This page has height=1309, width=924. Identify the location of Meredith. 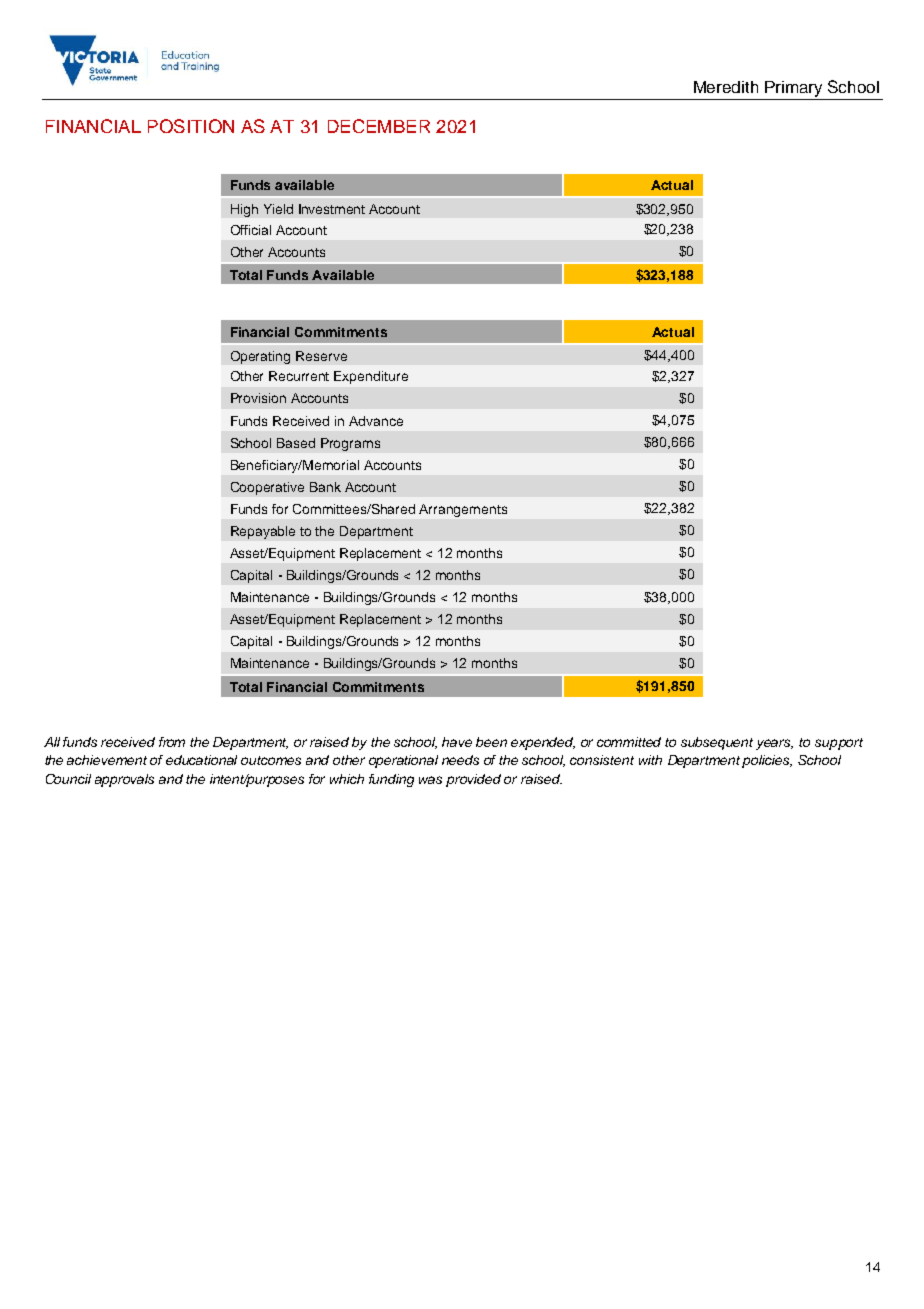
(726, 87).
